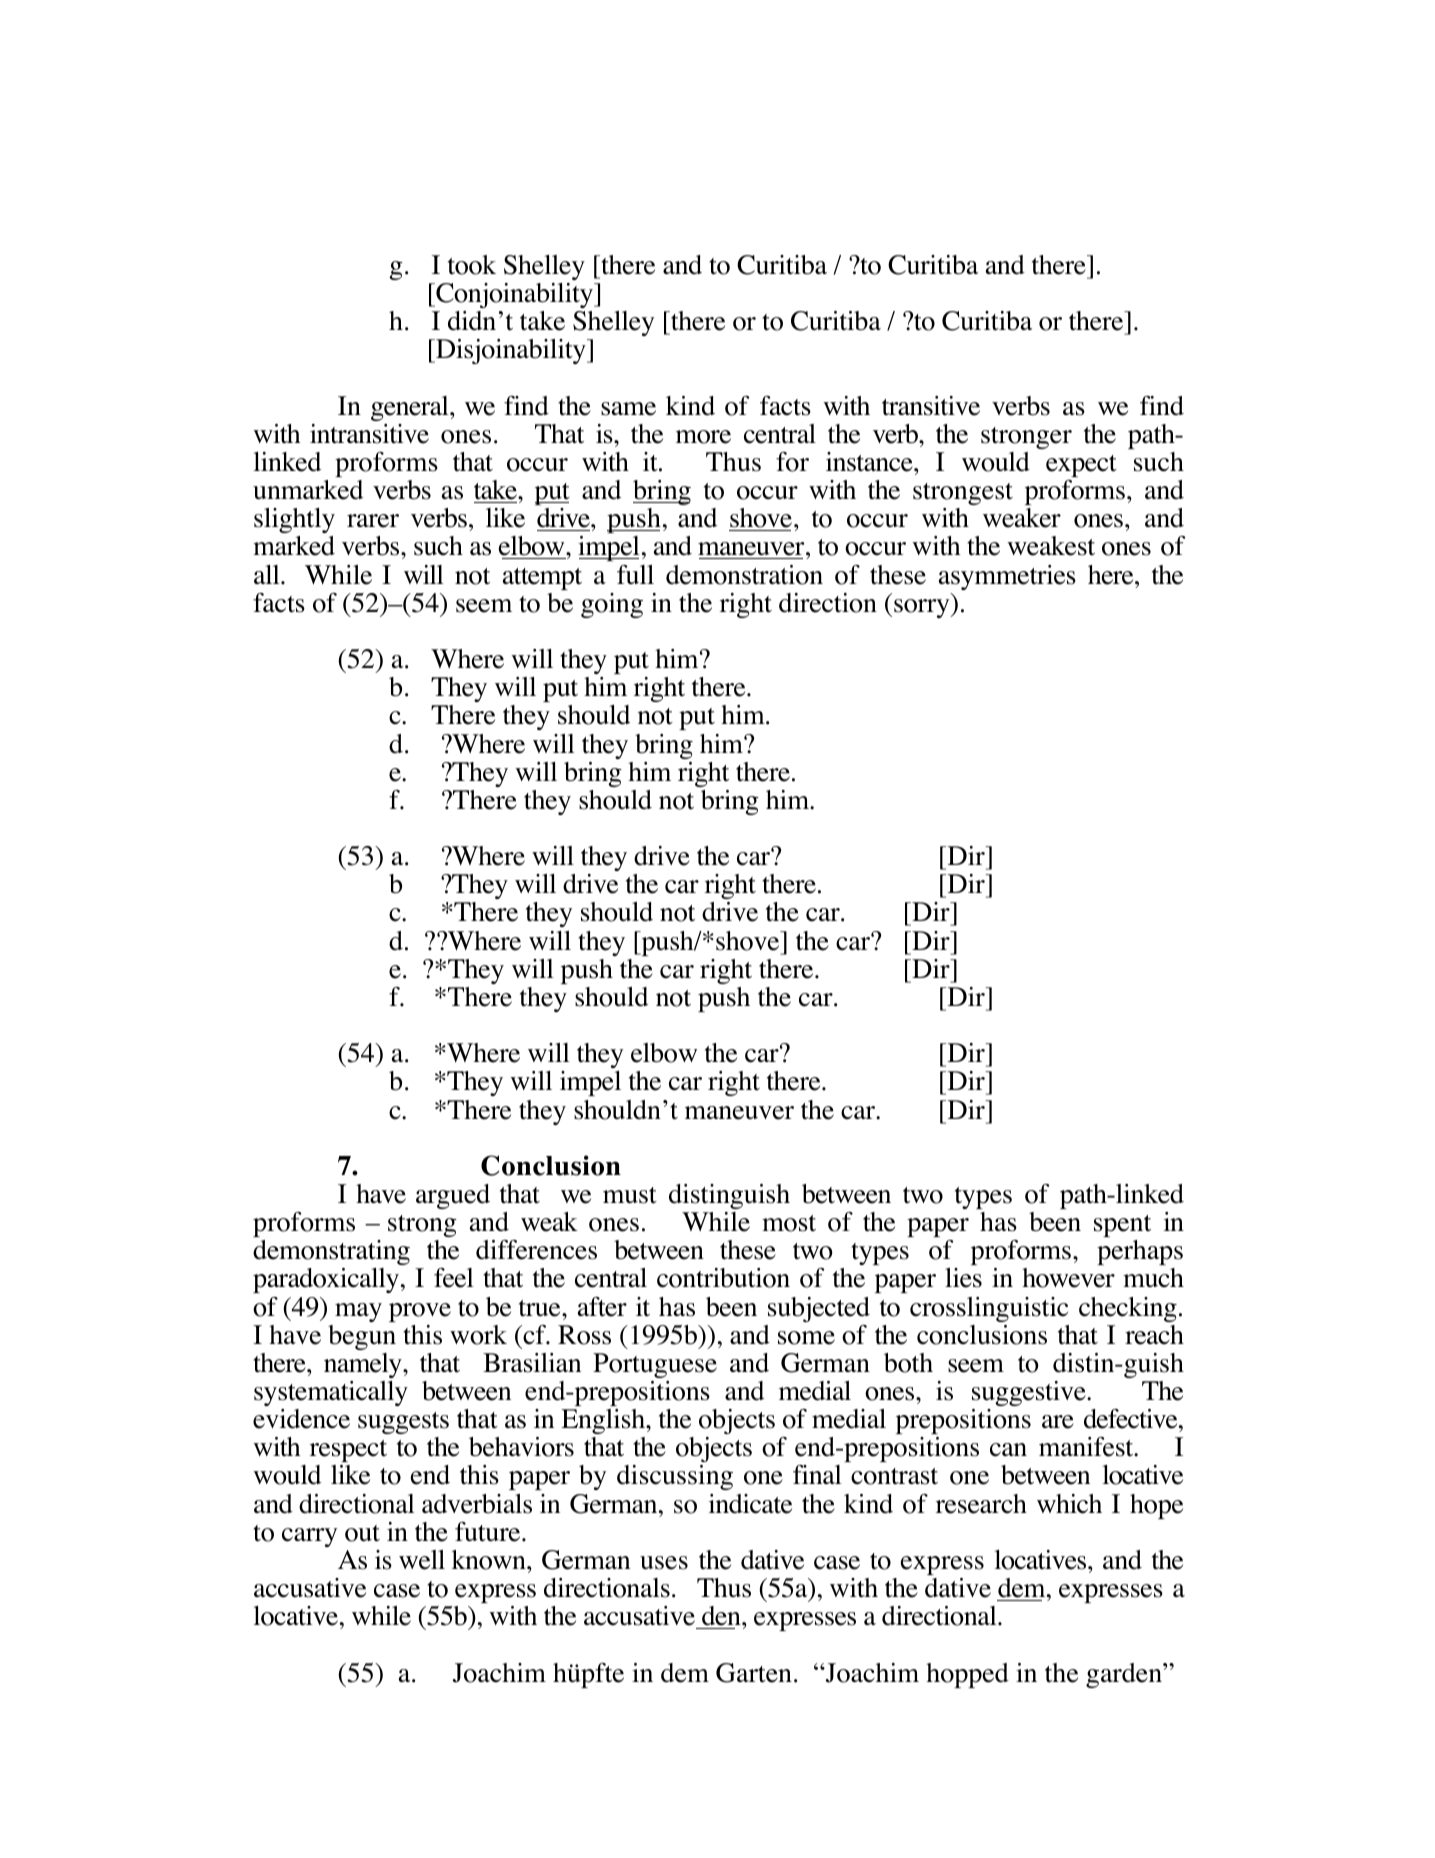  I want to click on most, so click(789, 1223).
